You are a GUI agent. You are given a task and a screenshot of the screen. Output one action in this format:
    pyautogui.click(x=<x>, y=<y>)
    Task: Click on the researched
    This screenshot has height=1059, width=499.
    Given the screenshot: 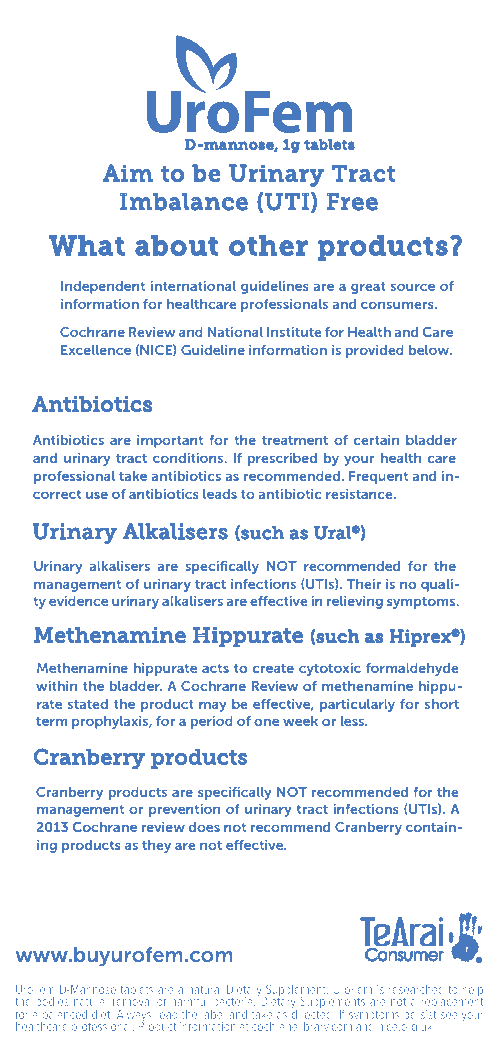 What is the action you would take?
    pyautogui.click(x=416, y=989)
